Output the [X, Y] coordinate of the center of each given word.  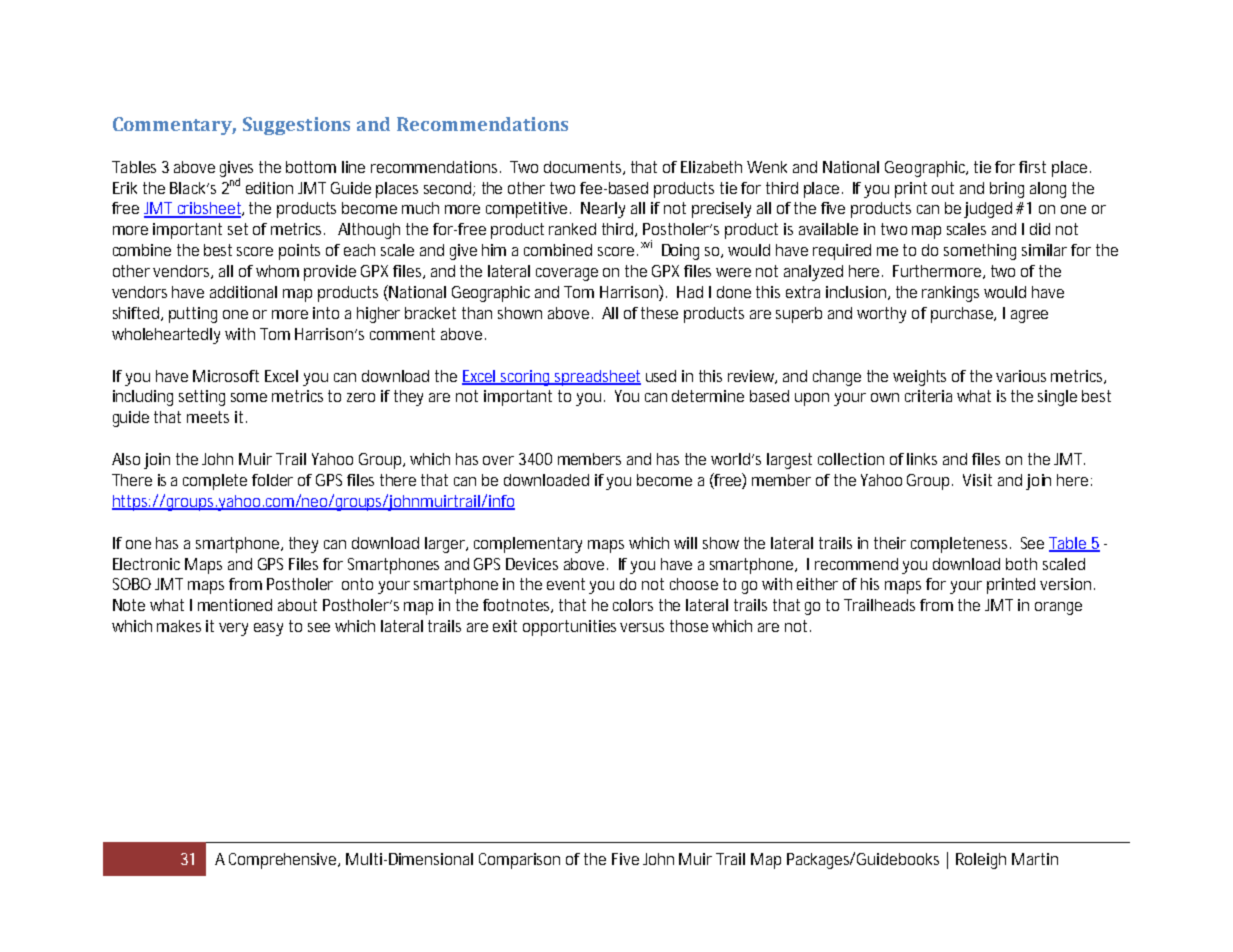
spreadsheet [597, 378]
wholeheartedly [169, 336]
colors [636, 605]
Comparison [519, 861]
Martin [1035, 859]
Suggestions [296, 126]
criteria [928, 396]
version [1067, 584]
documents [584, 168]
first [1032, 167]
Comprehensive [284, 861]
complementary [532, 545]
